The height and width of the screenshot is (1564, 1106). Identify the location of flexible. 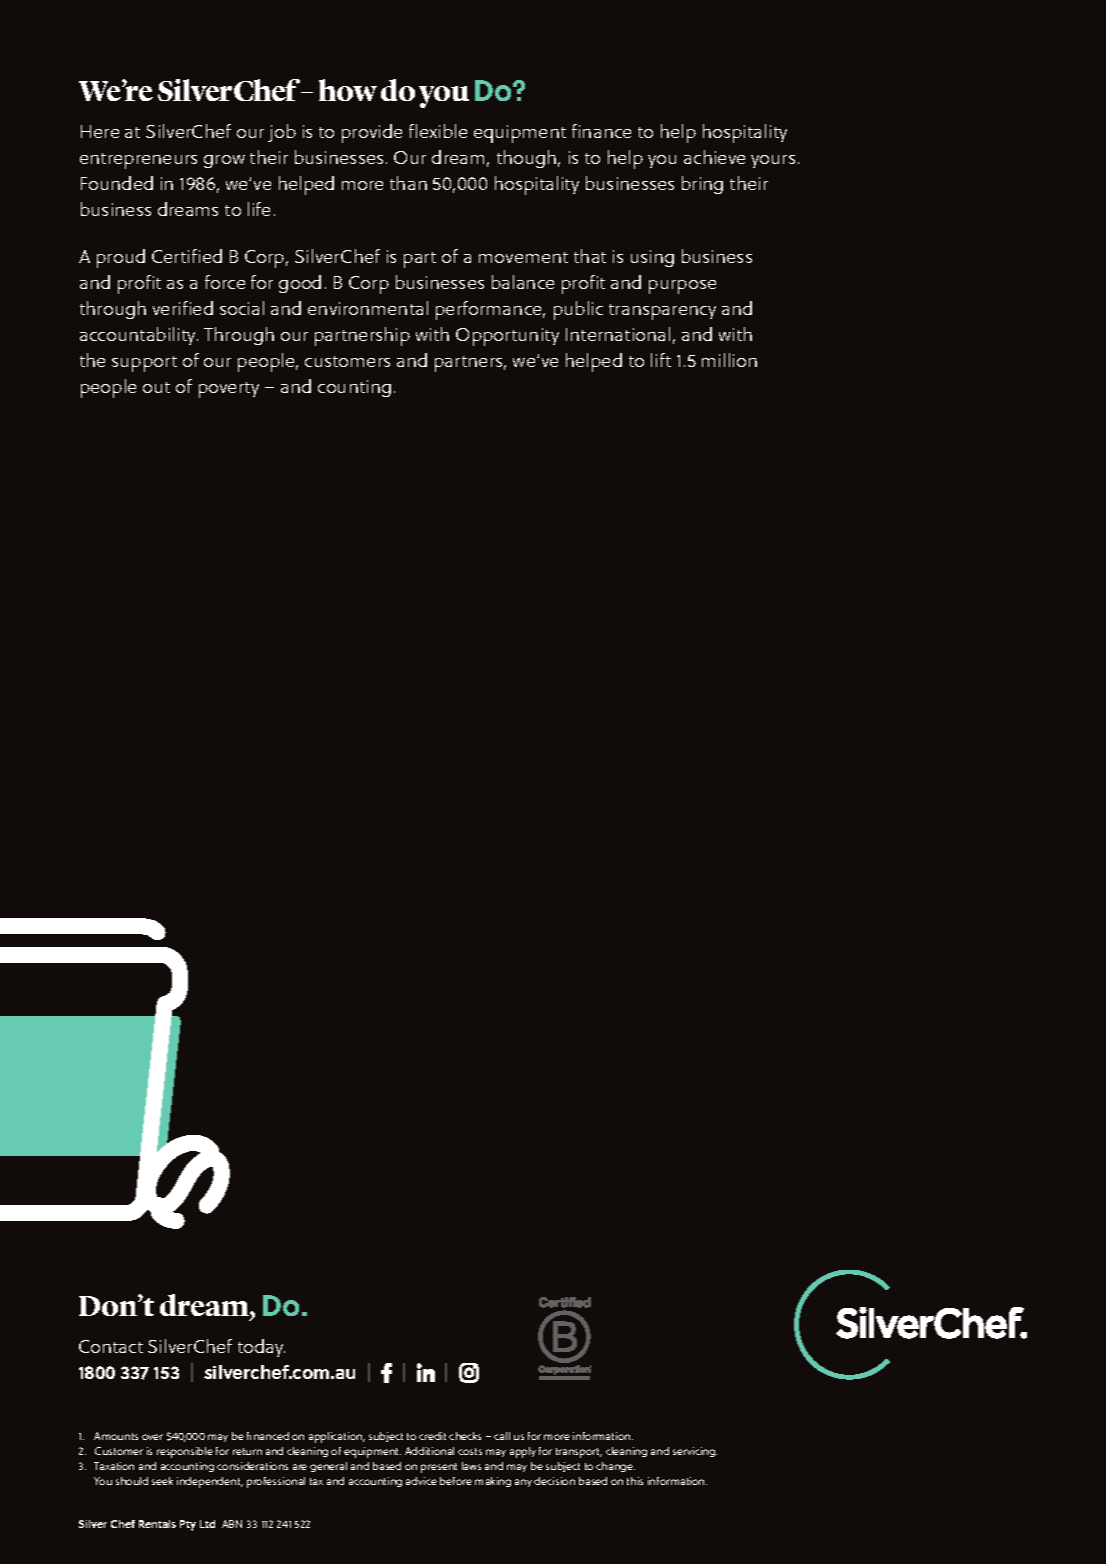
(438, 131).
